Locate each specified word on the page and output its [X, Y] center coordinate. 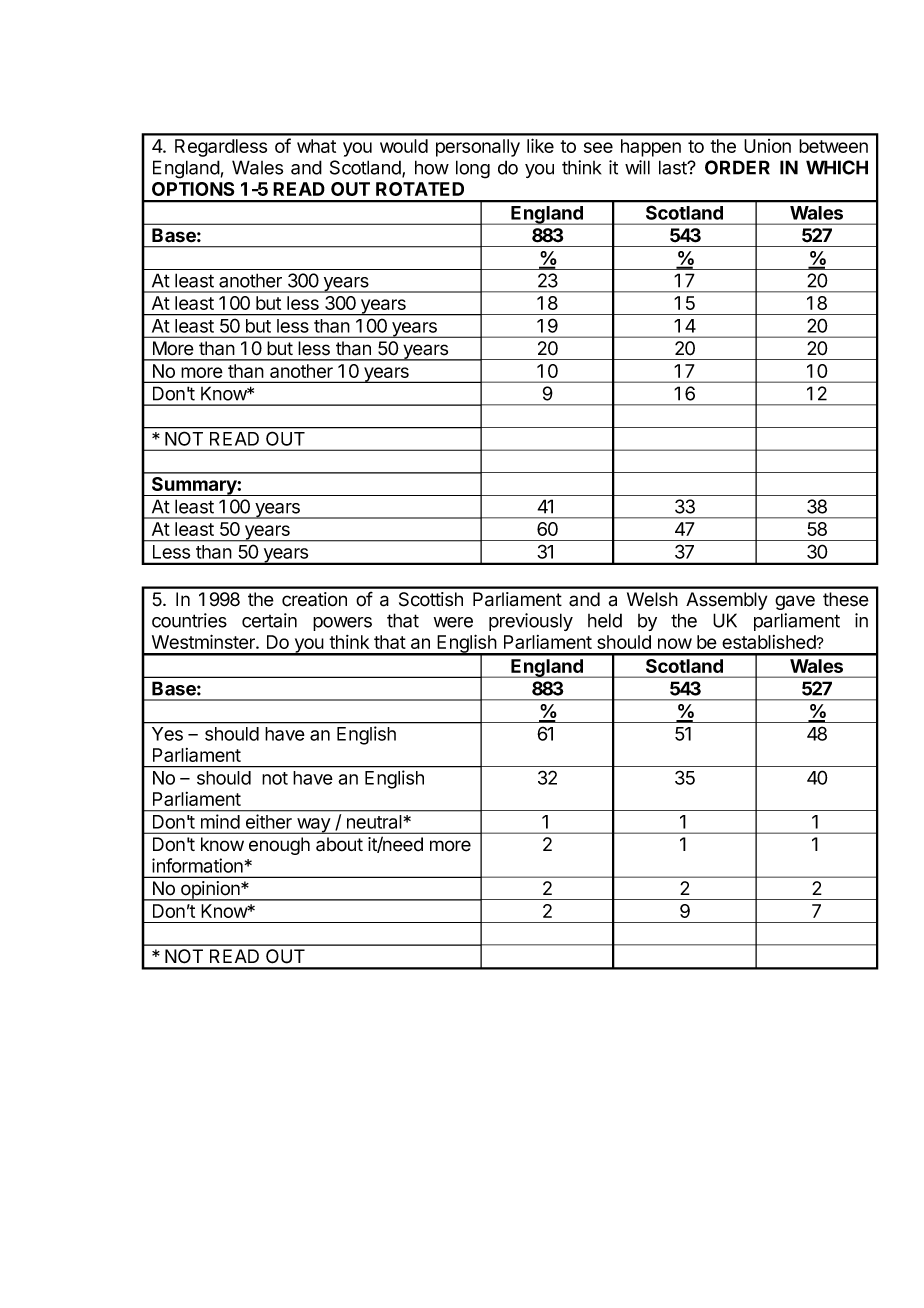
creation [314, 599]
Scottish [431, 599]
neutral [374, 822]
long [473, 169]
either [269, 821]
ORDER [737, 167]
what [316, 146]
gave [795, 602]
